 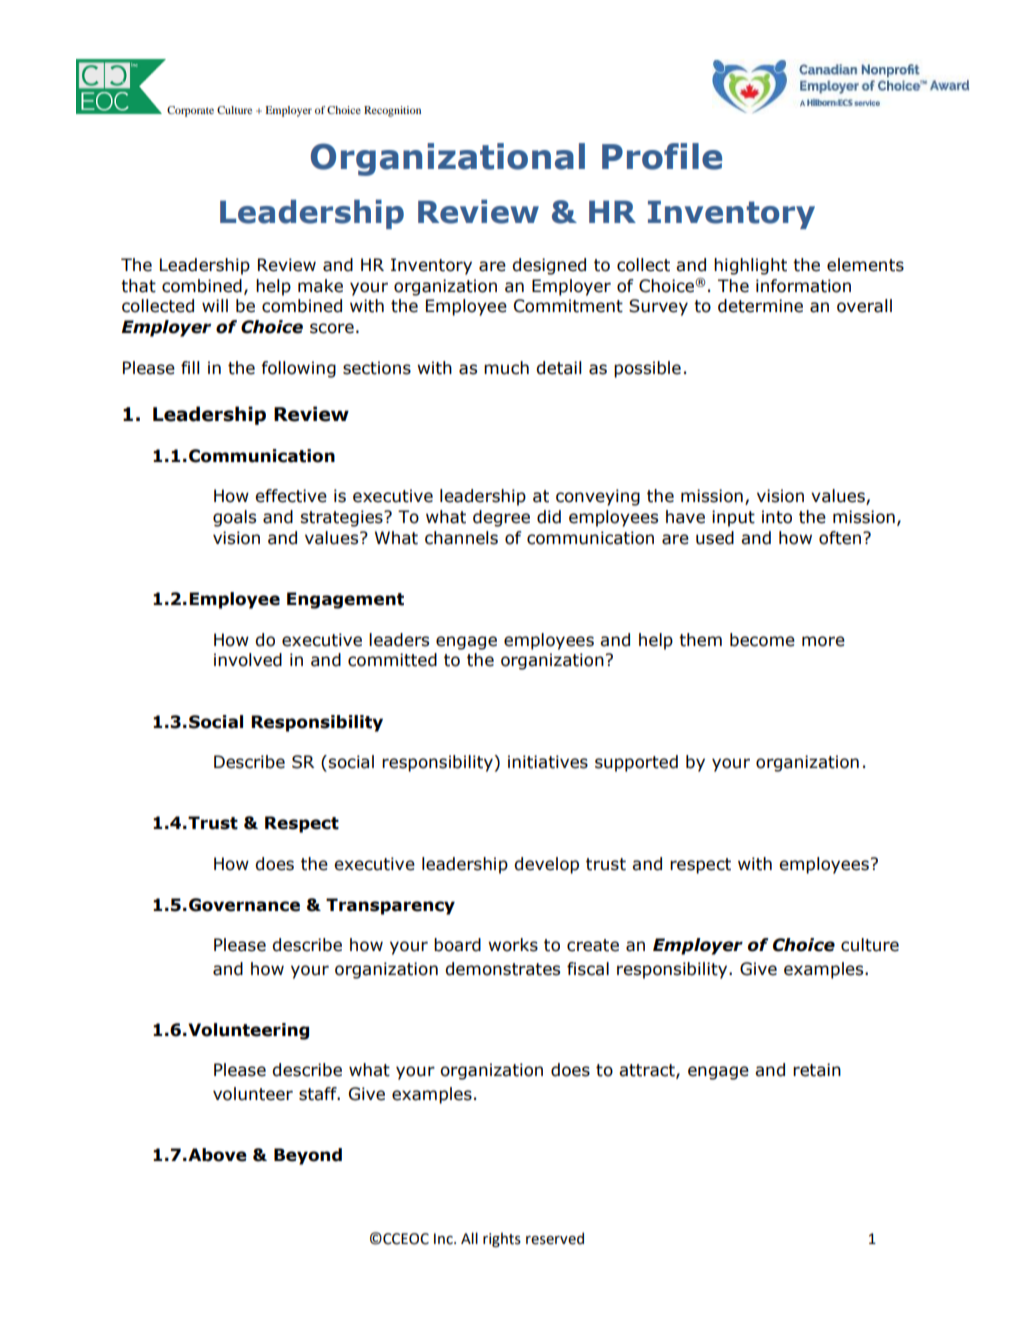 What do you see at coordinates (762, 640) in the document?
I see `become` at bounding box center [762, 640].
